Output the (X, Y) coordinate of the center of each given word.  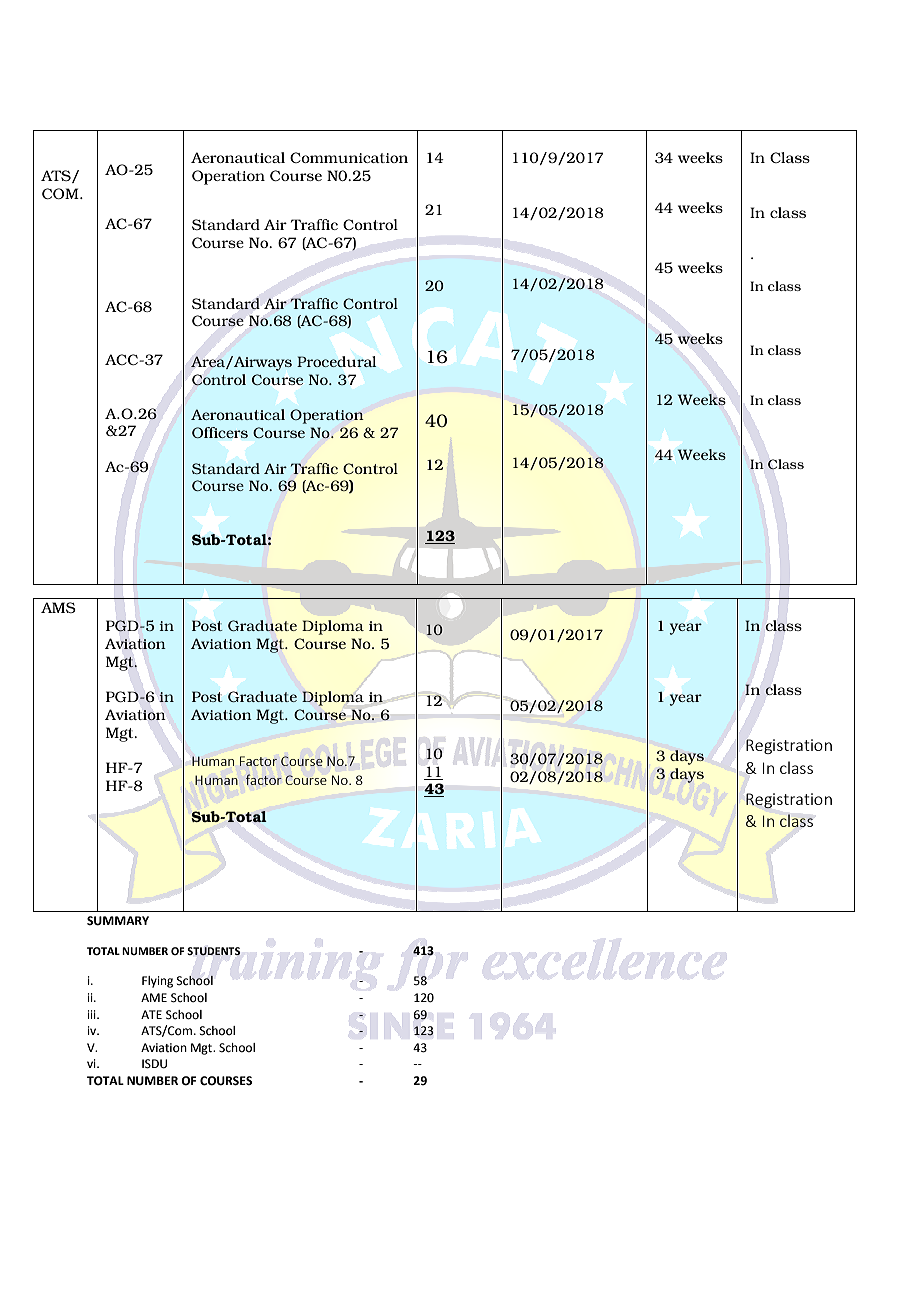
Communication (349, 157)
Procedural (336, 361)
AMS (58, 607)
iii (93, 1014)
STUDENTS (214, 951)
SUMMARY (118, 921)
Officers (220, 432)
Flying (157, 982)
